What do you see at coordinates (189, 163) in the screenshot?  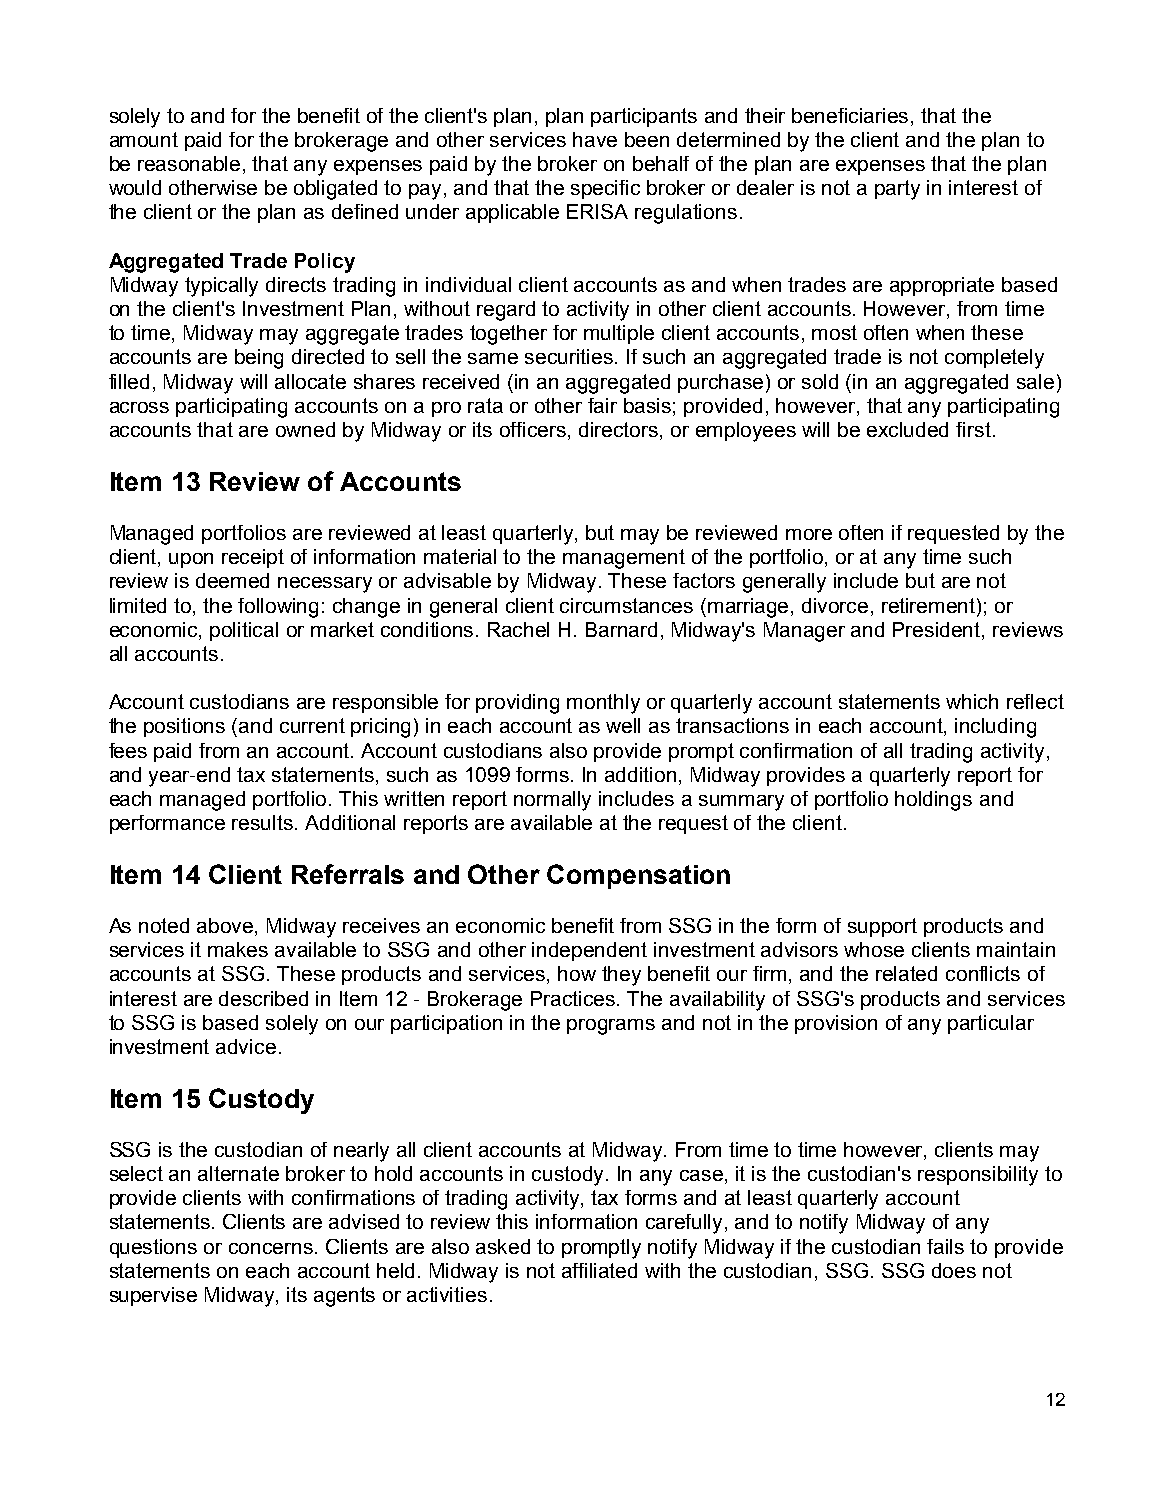 I see `reasonable` at bounding box center [189, 163].
